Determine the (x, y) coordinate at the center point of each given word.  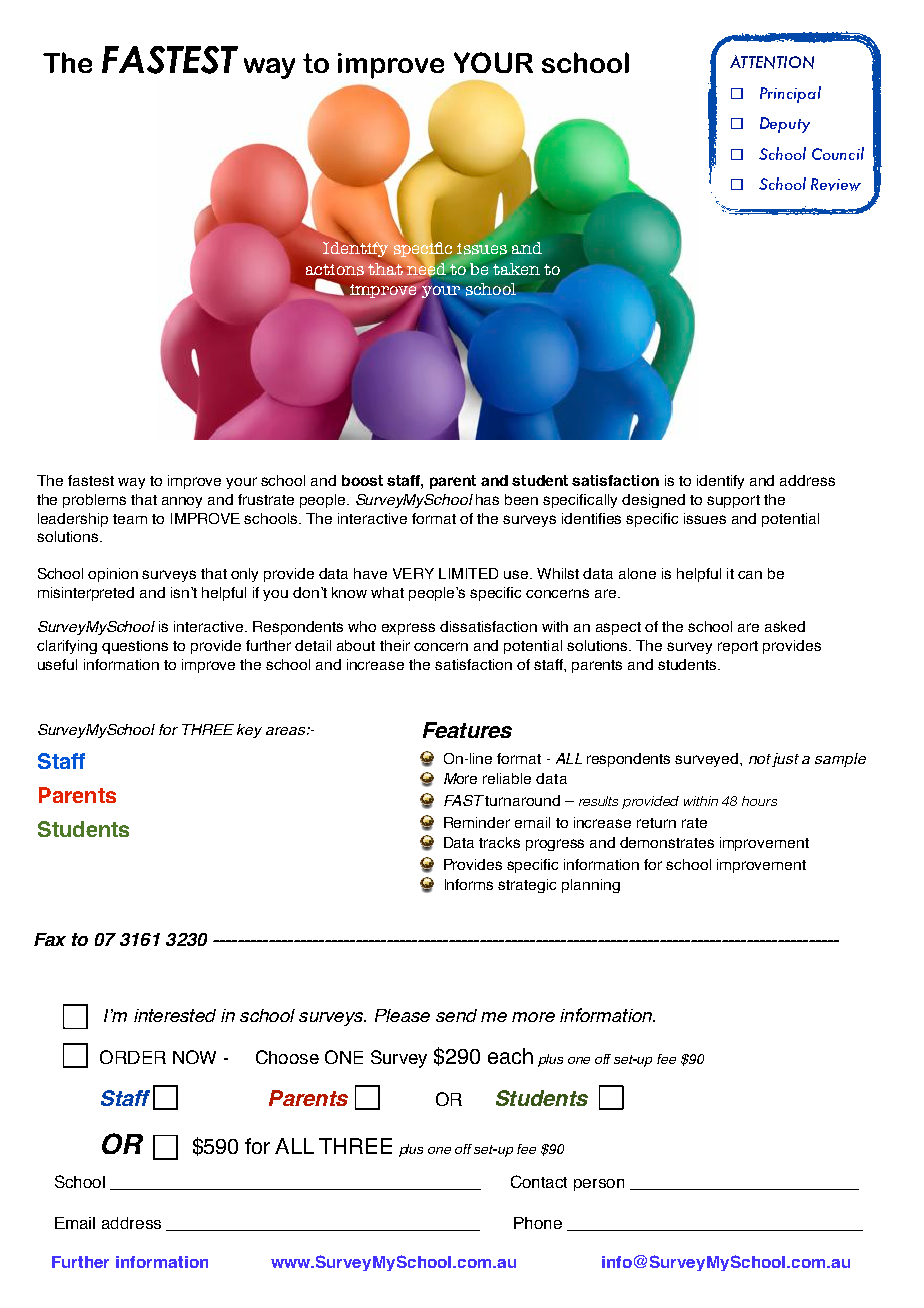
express (408, 629)
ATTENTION (772, 62)
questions (135, 647)
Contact (539, 1181)
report (738, 647)
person (599, 1185)
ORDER (133, 1057)
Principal (790, 94)
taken (516, 269)
